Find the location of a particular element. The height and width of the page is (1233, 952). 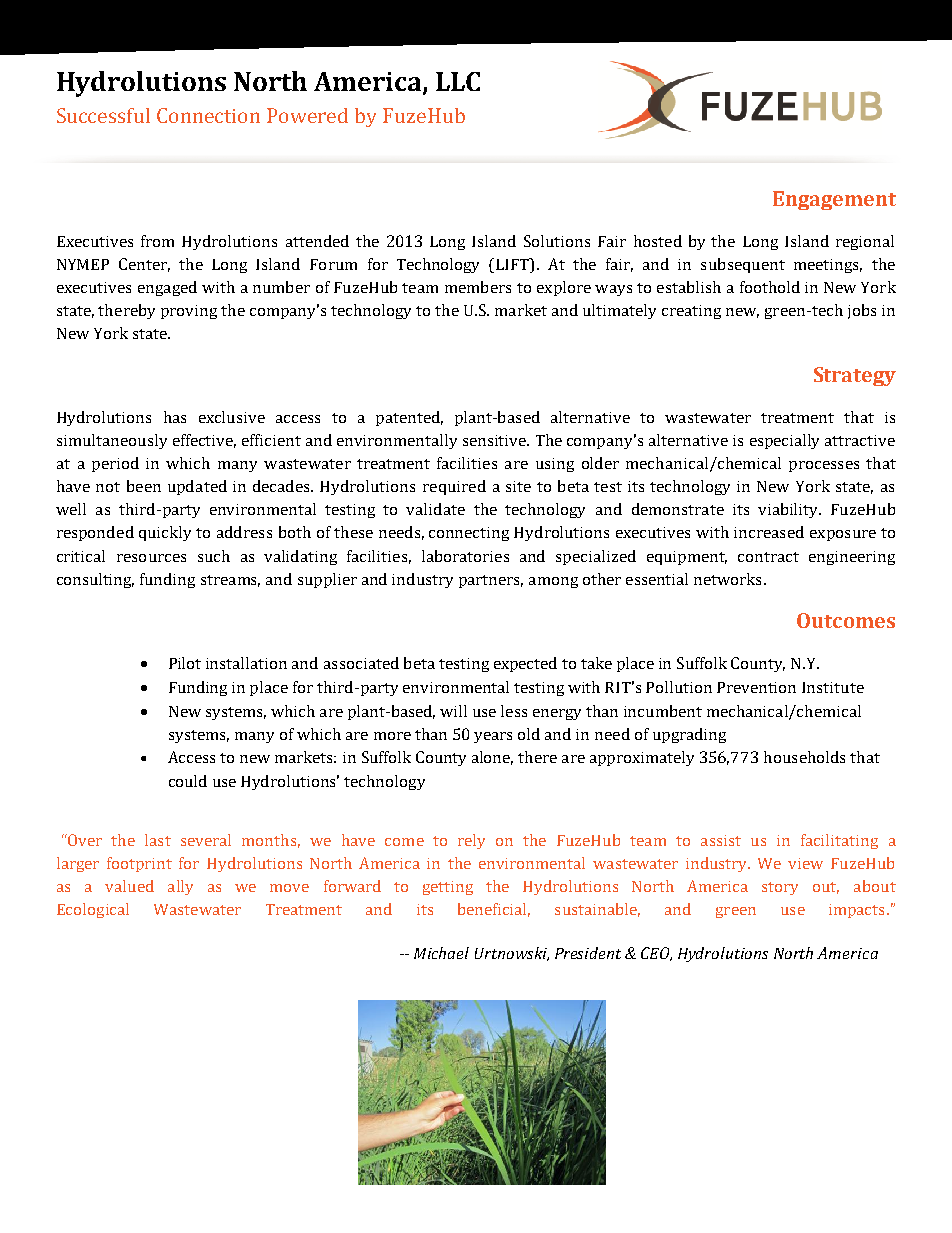

has is located at coordinates (175, 417).
